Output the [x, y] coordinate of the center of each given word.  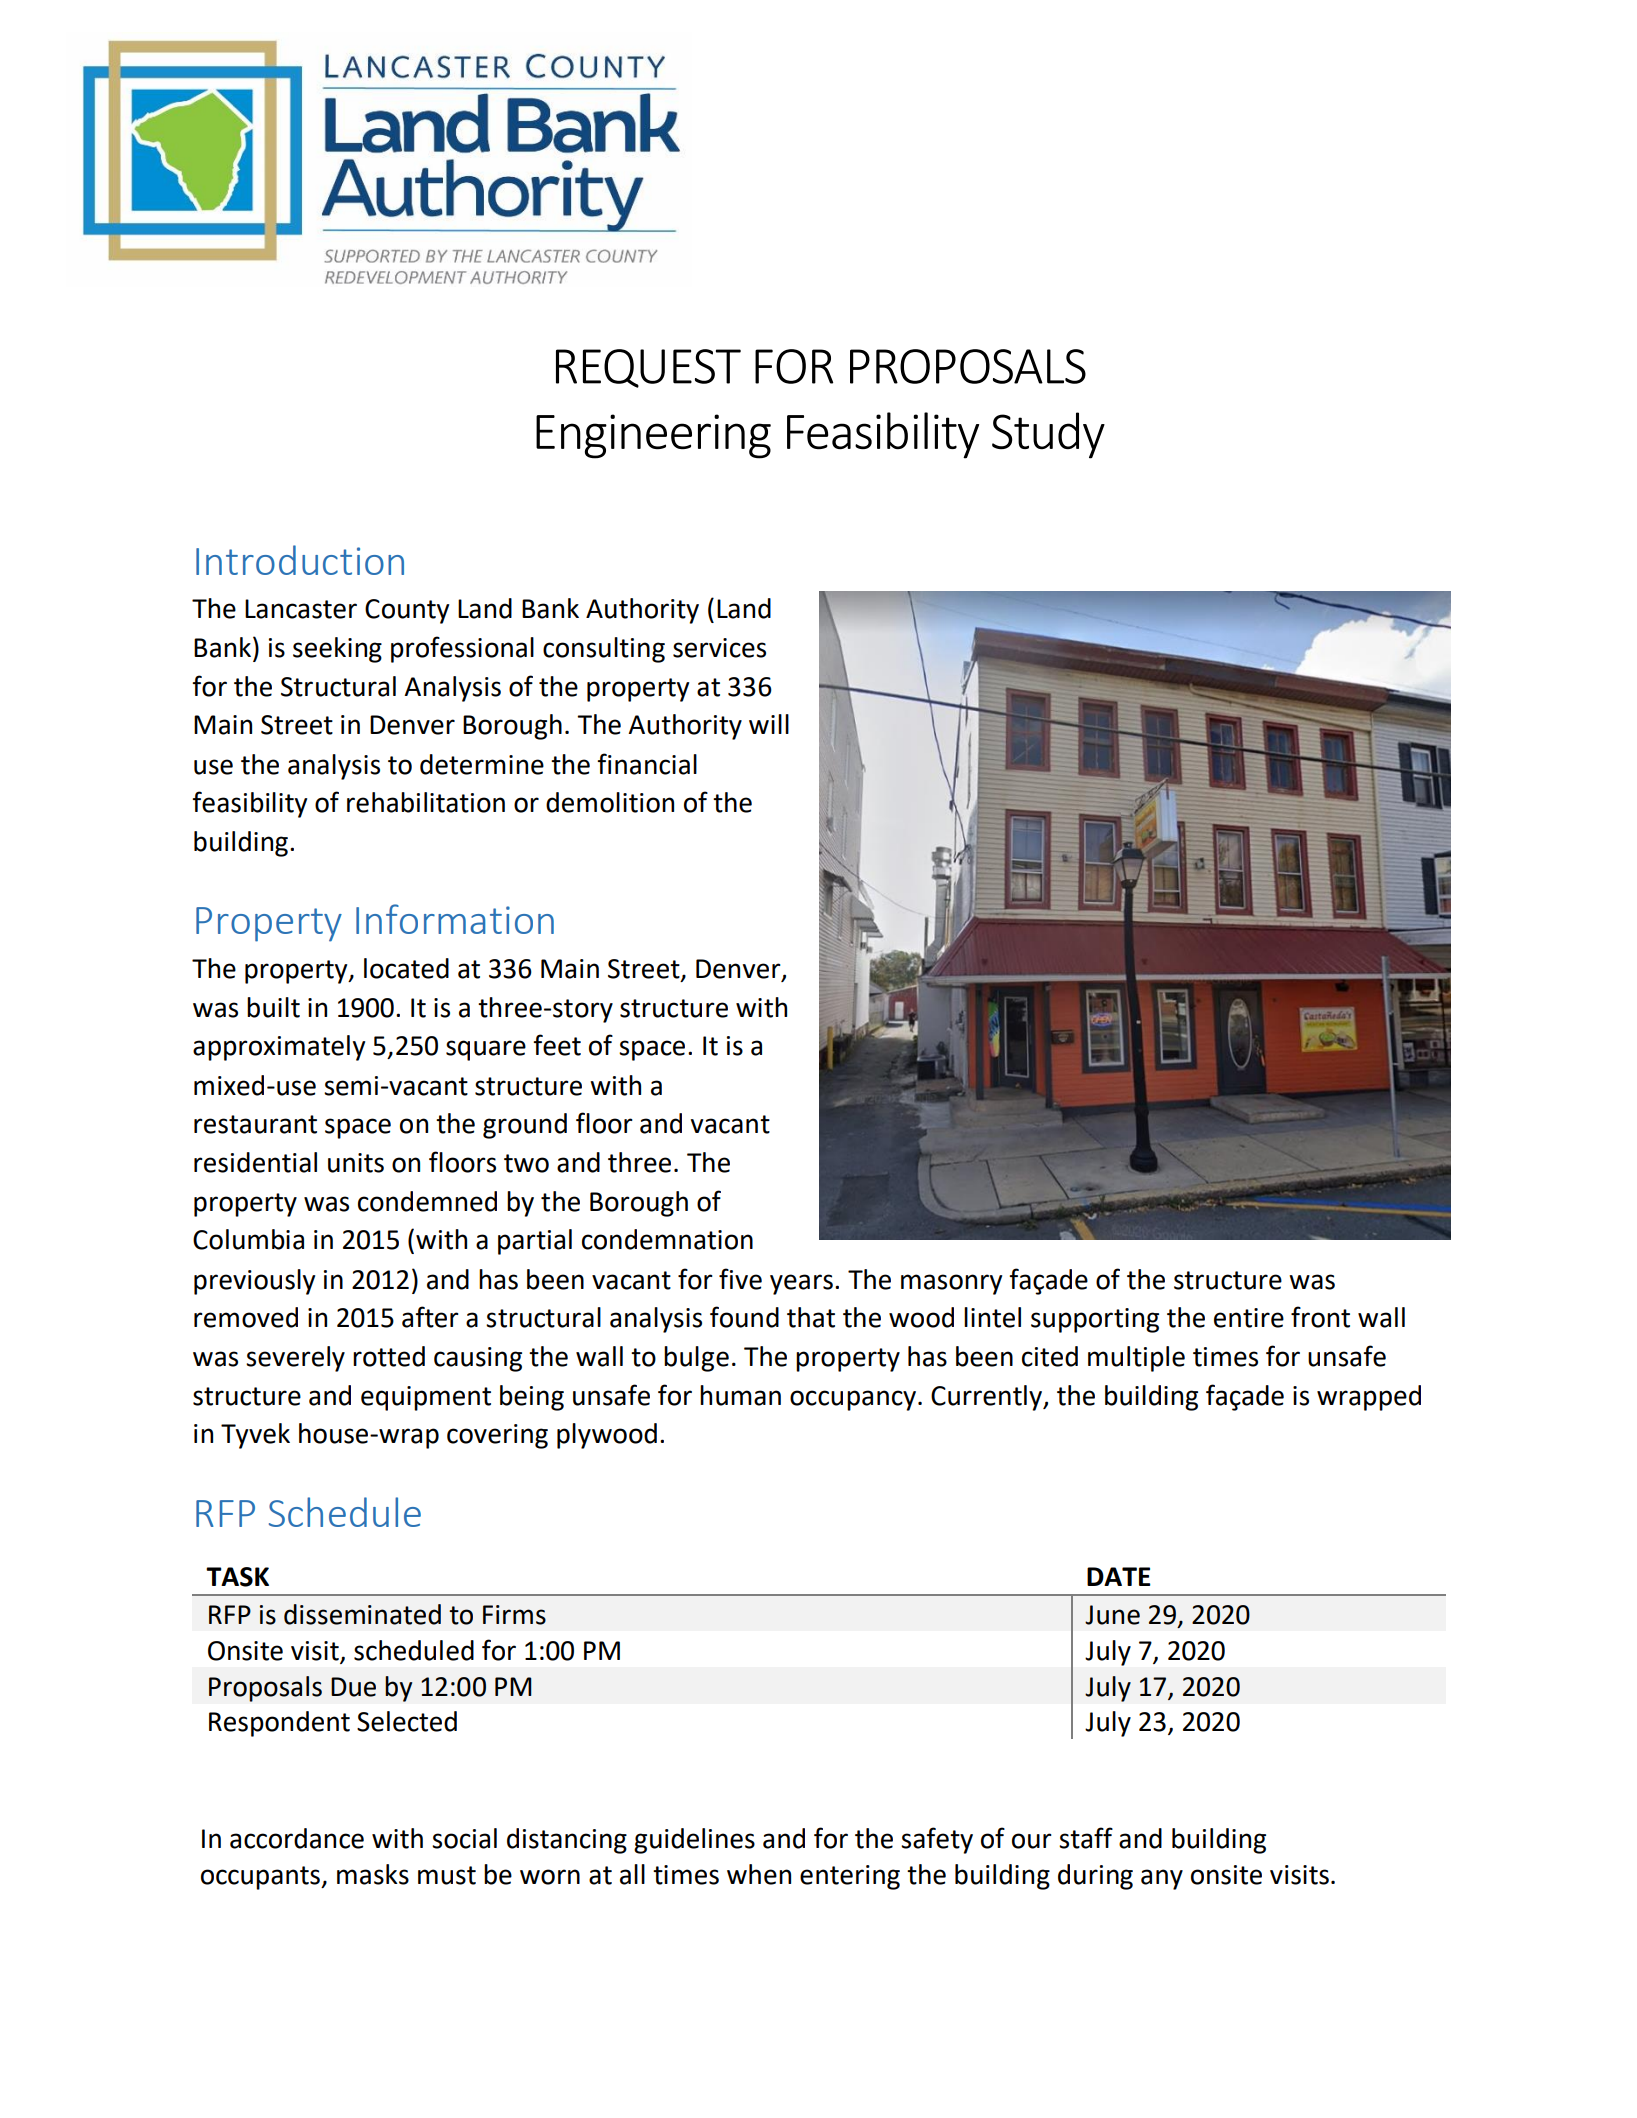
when [759, 1874]
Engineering [653, 436]
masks [373, 1874]
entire [1249, 1318]
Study [1048, 435]
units [356, 1163]
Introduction [300, 560]
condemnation [667, 1239]
